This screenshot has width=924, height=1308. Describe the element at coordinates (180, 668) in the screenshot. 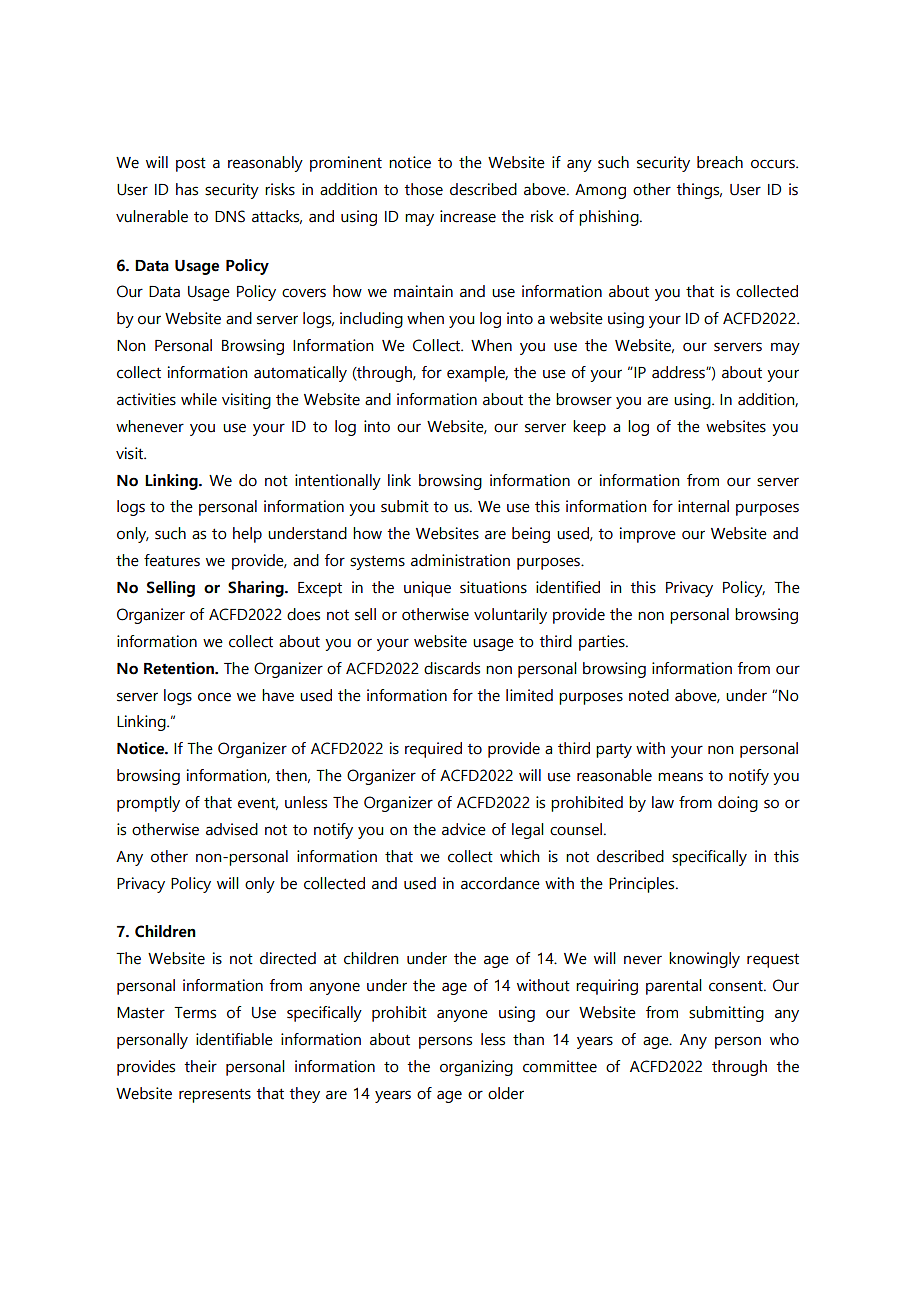

I see `Retention` at that location.
